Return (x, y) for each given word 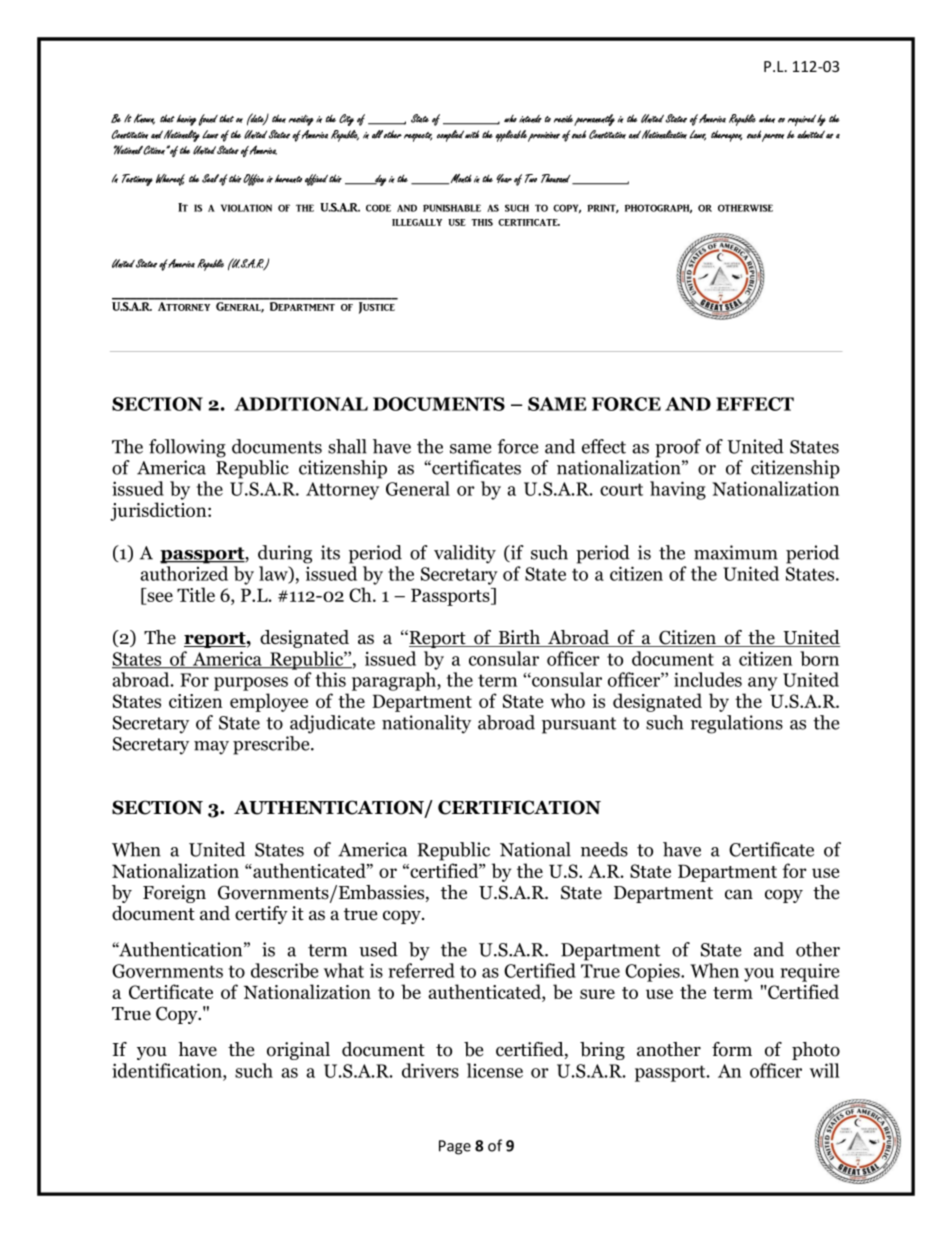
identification (168, 1070)
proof (678, 448)
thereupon (726, 136)
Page (455, 1147)
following (187, 448)
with (472, 134)
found (208, 120)
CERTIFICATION (519, 807)
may (211, 748)
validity (465, 554)
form (732, 1049)
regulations (737, 724)
